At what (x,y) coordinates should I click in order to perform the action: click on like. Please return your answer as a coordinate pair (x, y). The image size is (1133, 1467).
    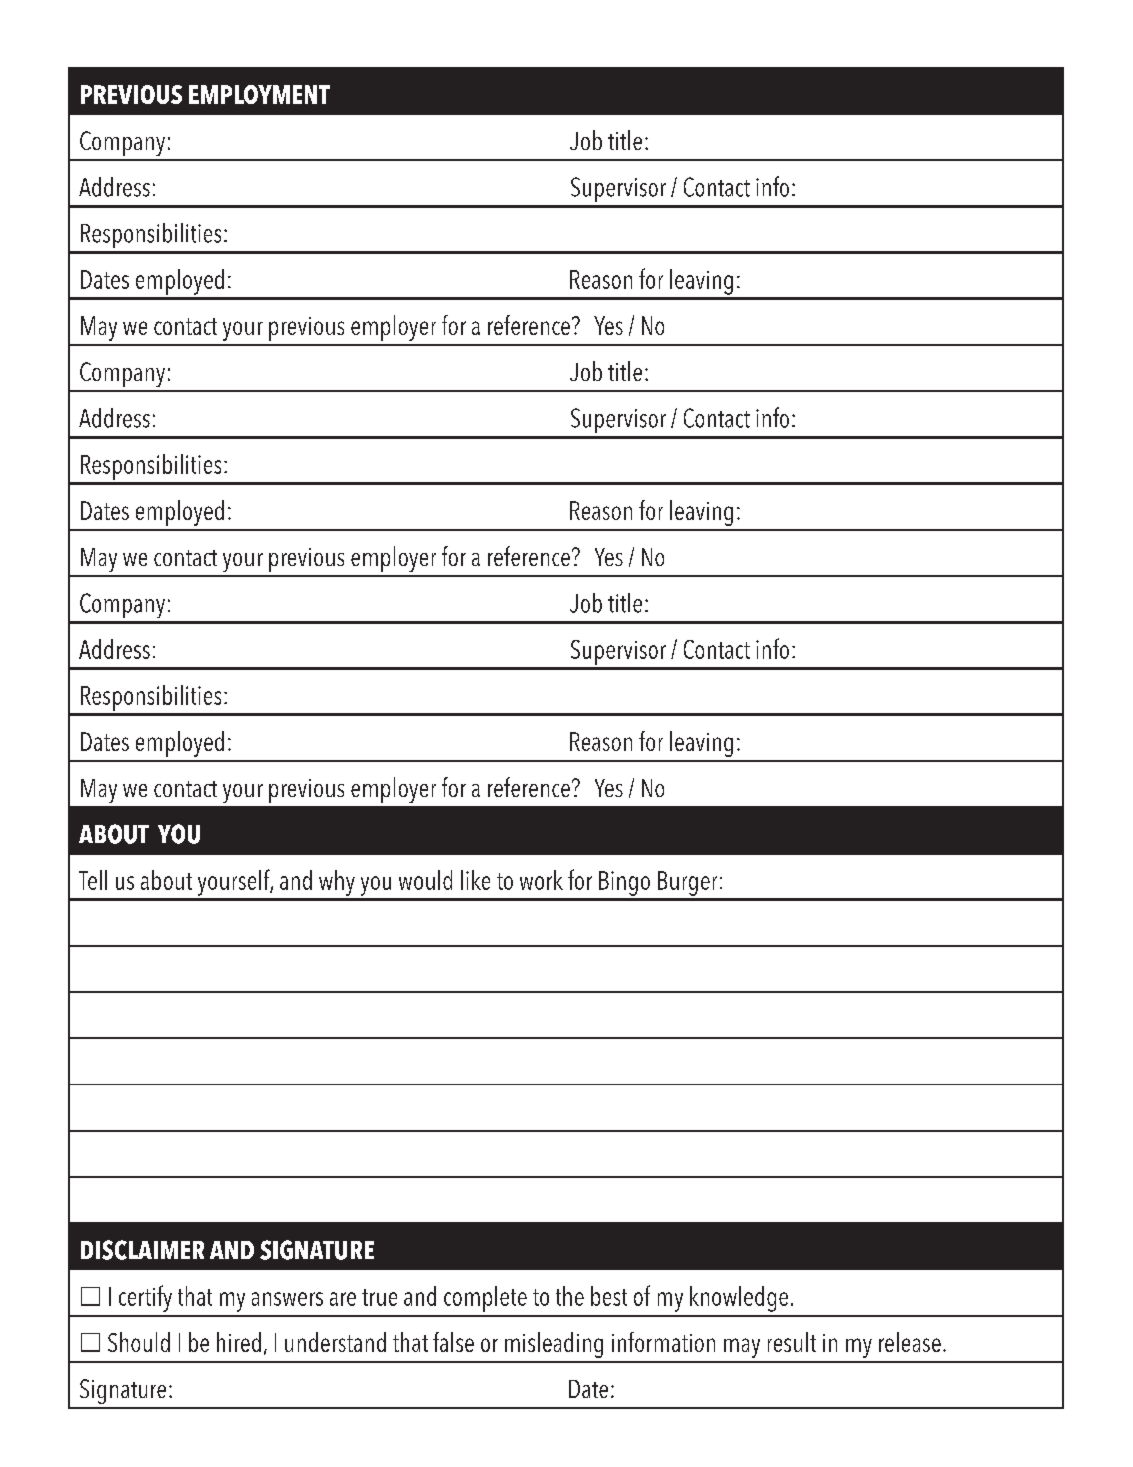
    Looking at the image, I should click on (475, 880).
